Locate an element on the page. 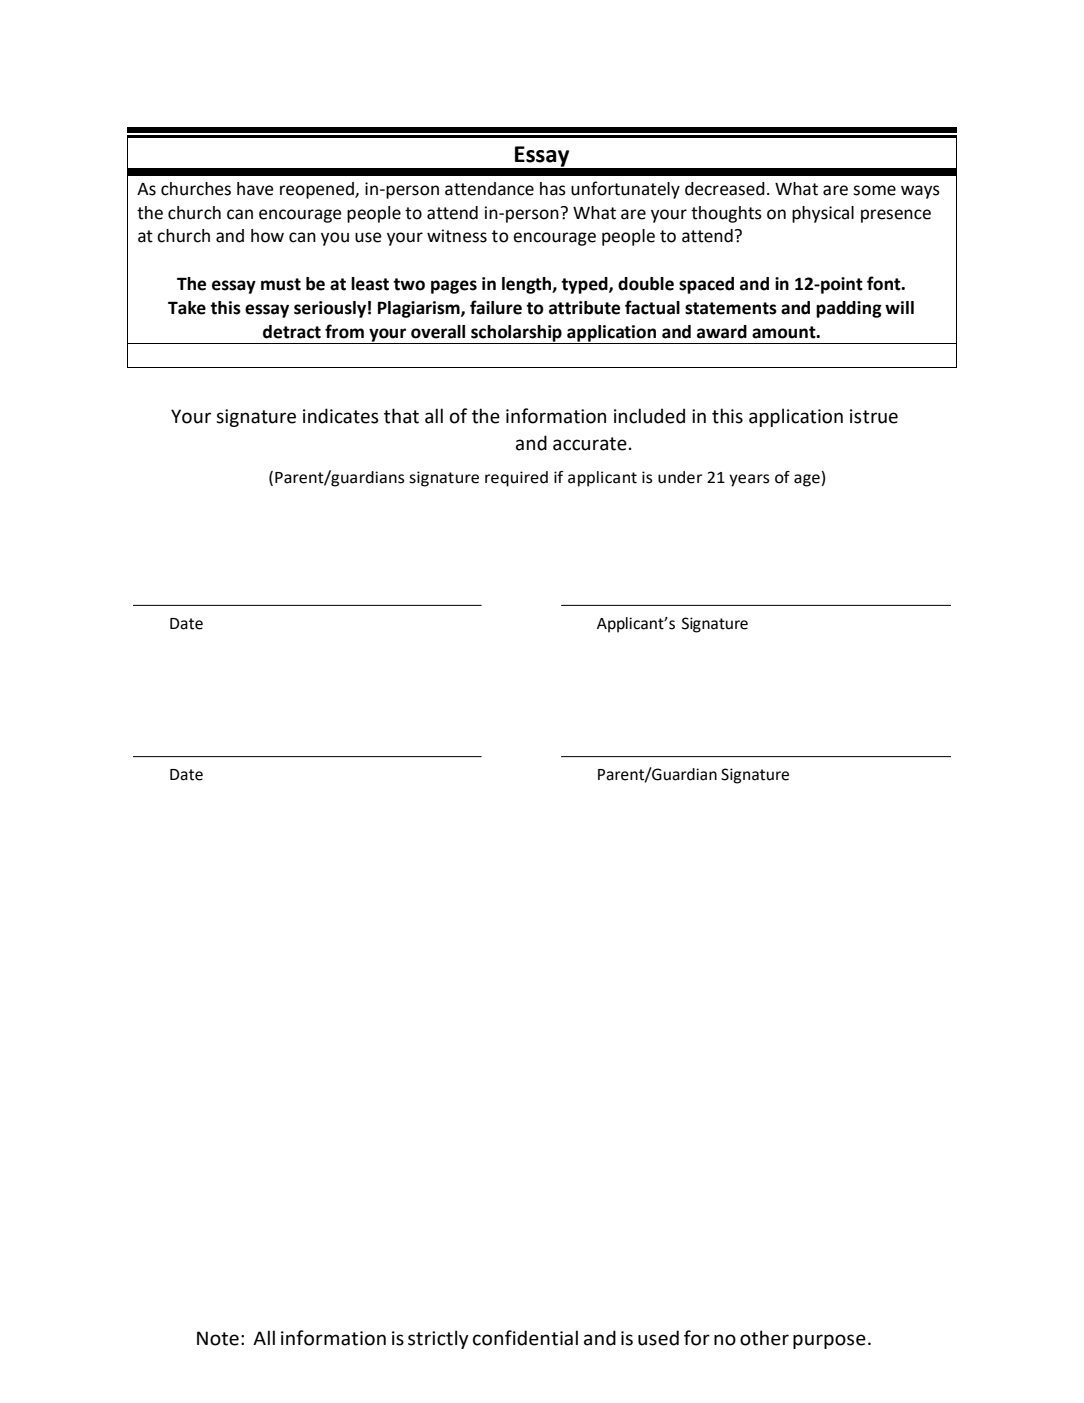  used is located at coordinates (658, 1338).
